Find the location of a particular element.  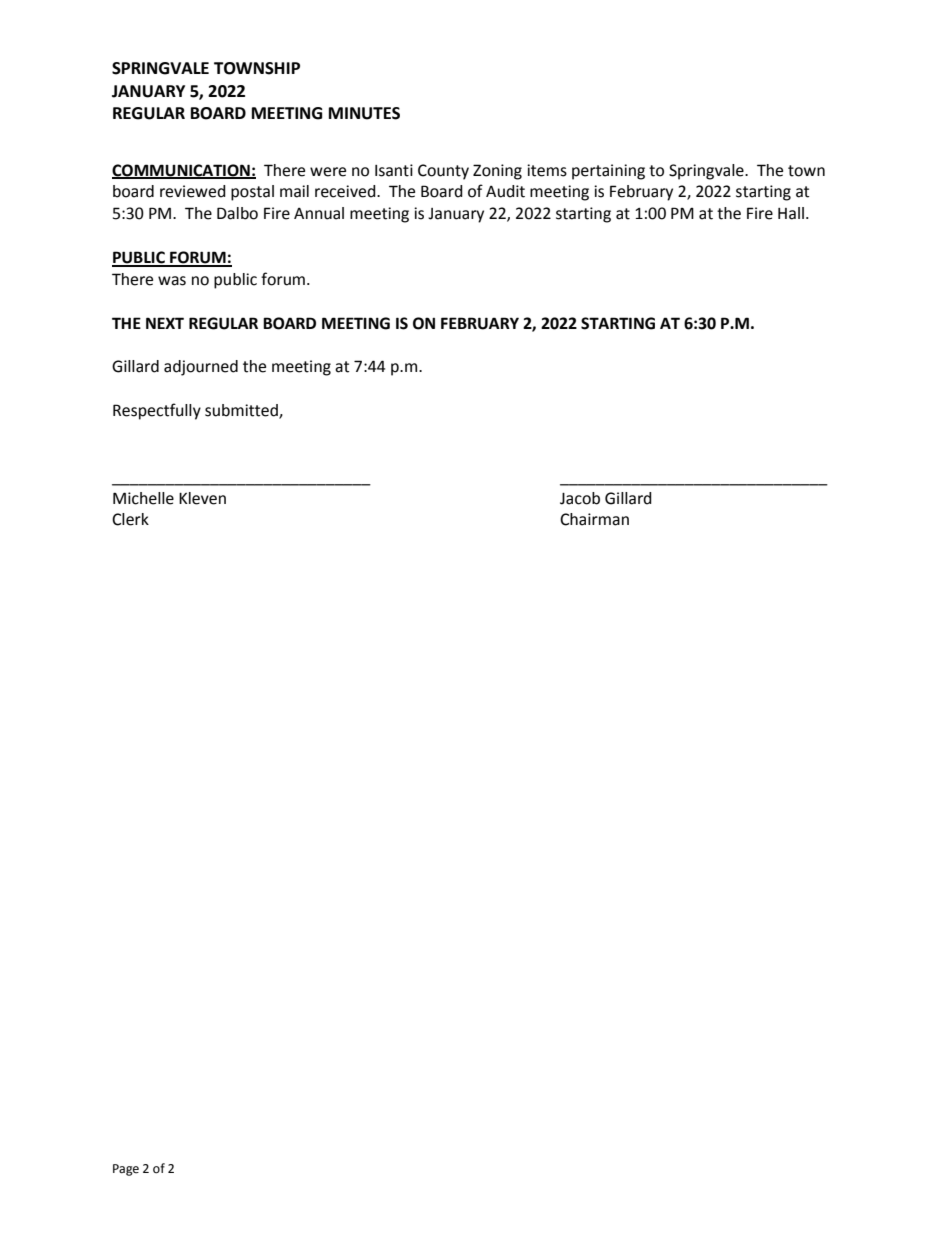

Jacob is located at coordinates (580, 498).
